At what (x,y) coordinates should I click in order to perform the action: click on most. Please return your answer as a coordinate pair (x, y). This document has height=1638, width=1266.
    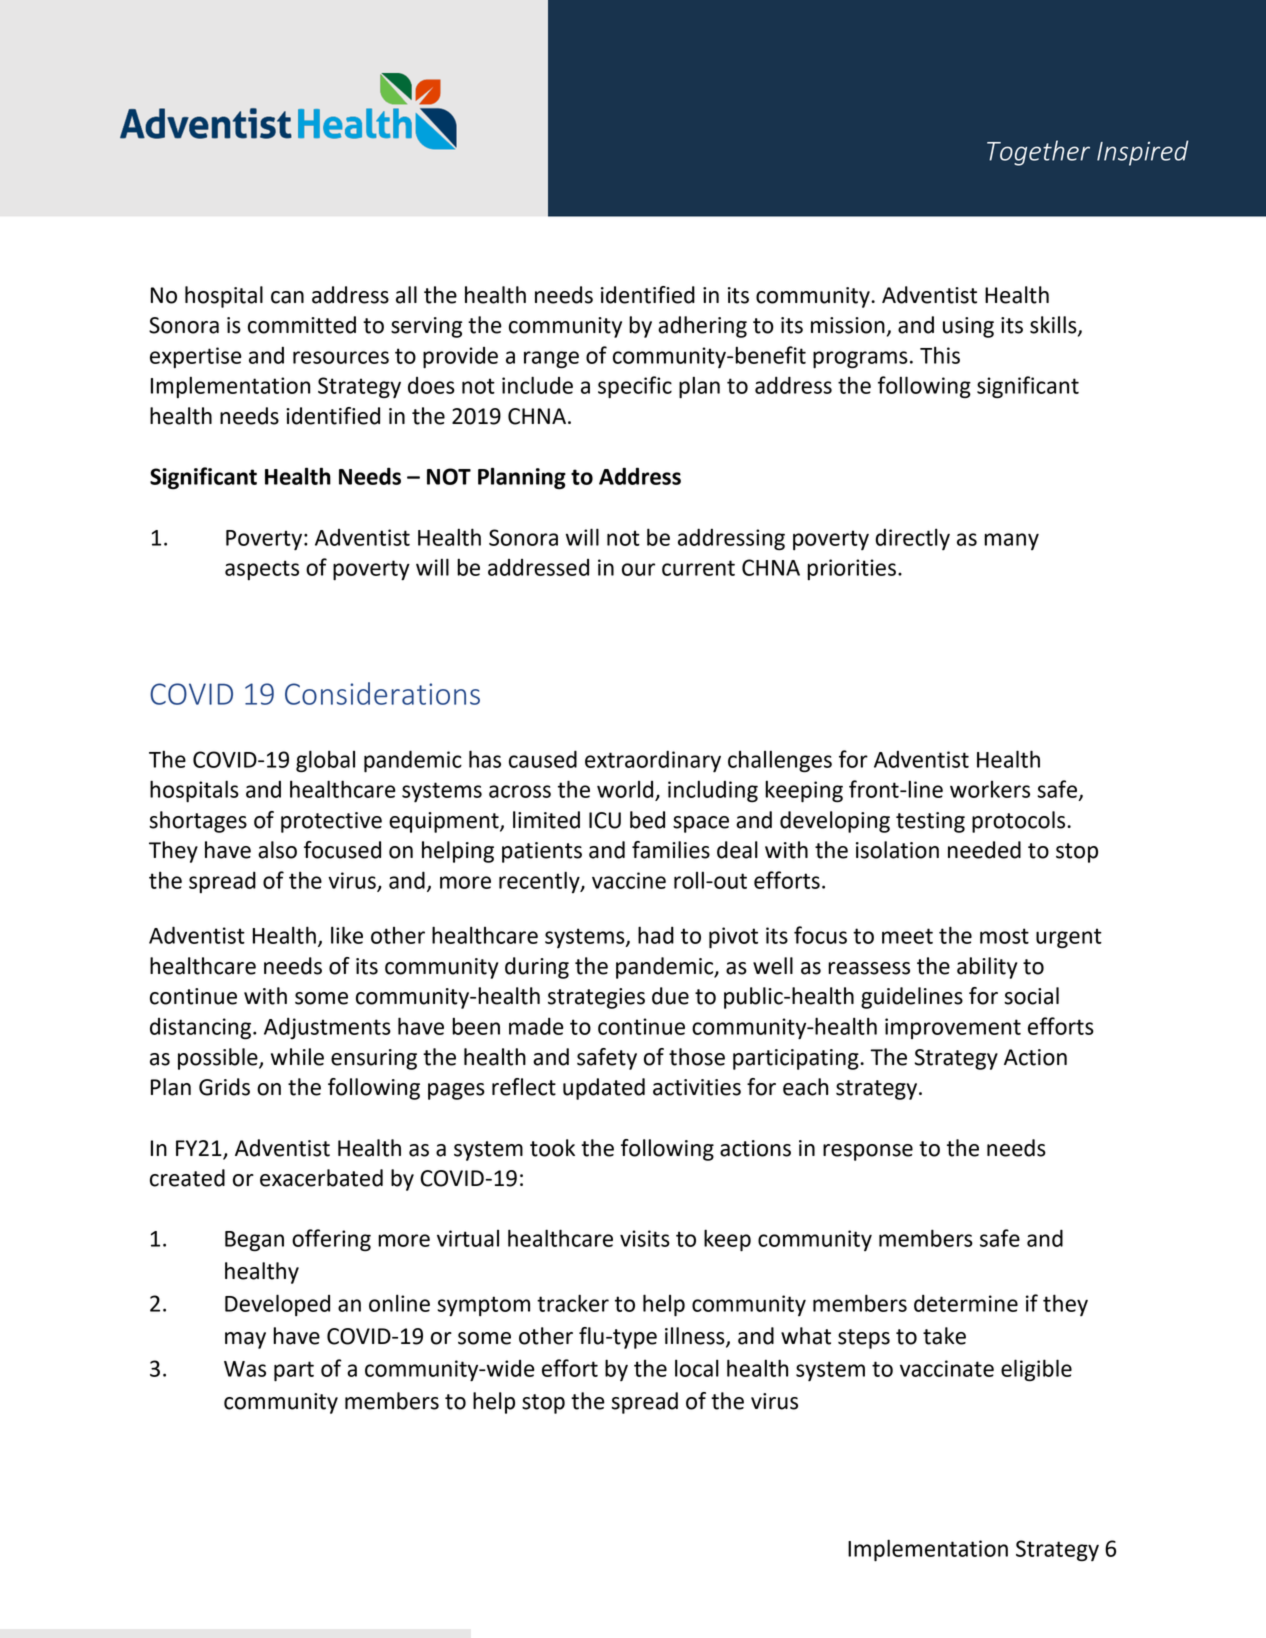
    Looking at the image, I should click on (1004, 936).
